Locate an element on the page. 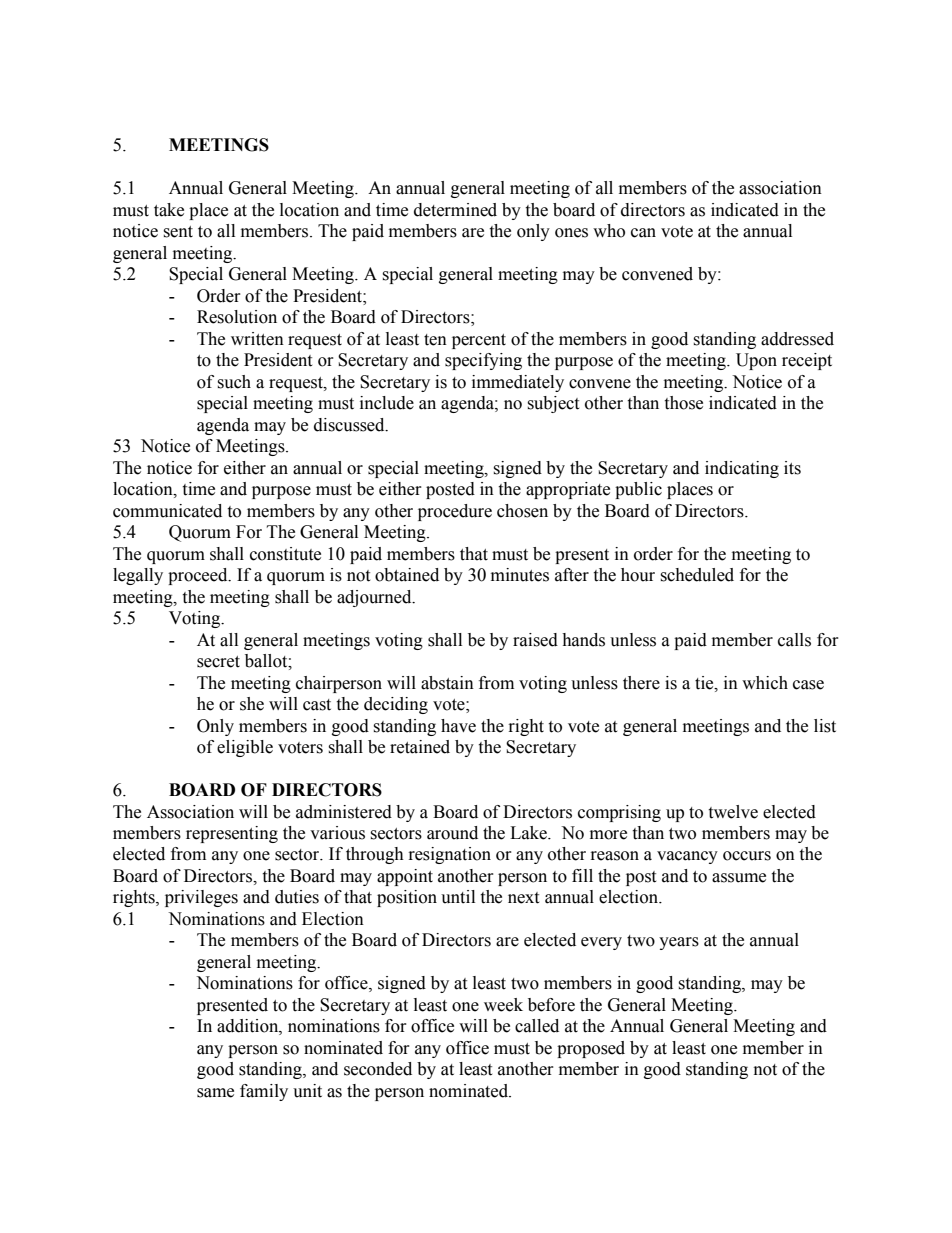  raised is located at coordinates (535, 640).
